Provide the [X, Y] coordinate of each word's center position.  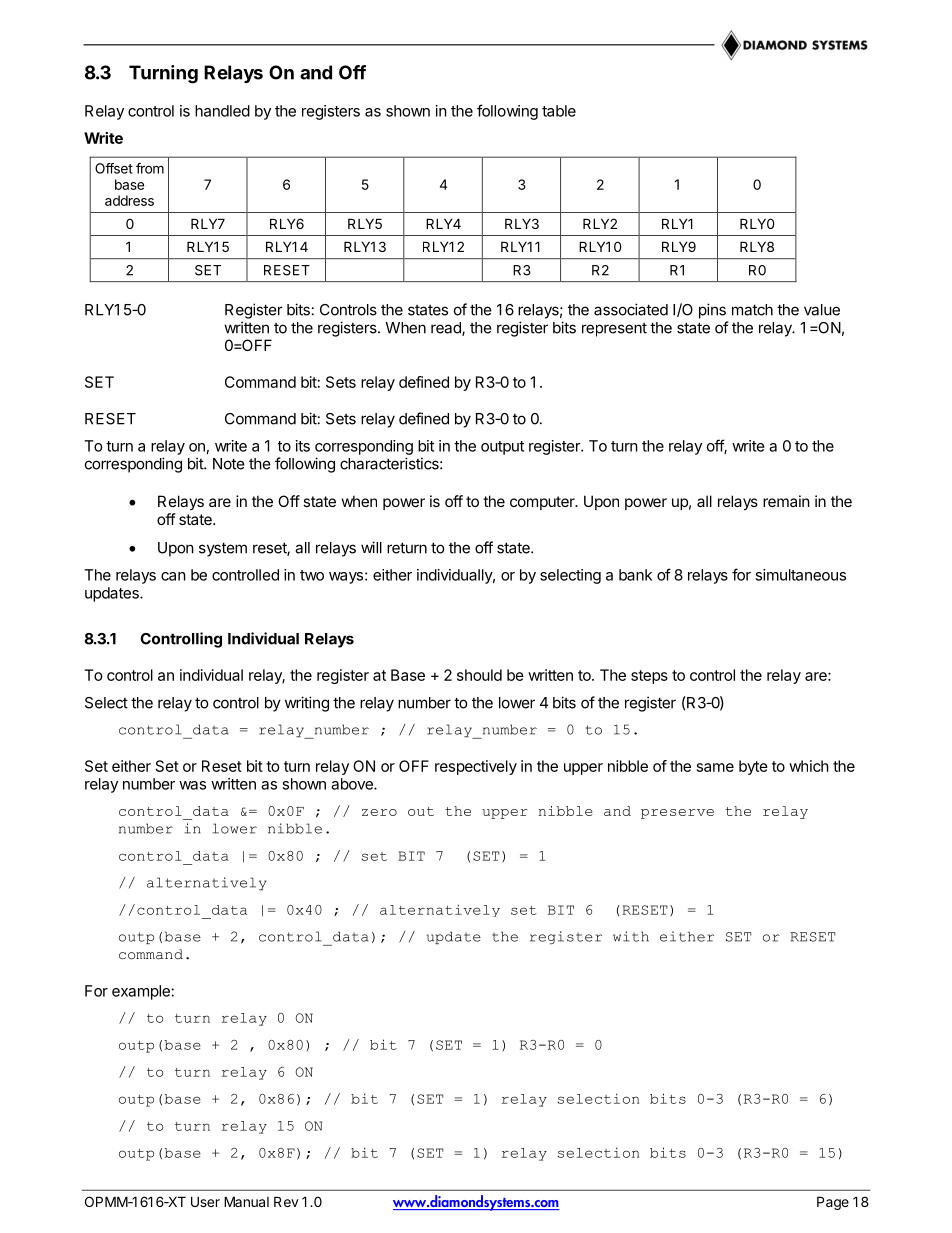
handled [222, 111]
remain [786, 501]
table [559, 111]
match [752, 310]
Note [229, 464]
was [192, 785]
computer [543, 503]
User [205, 1201]
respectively [476, 767]
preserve [677, 814]
